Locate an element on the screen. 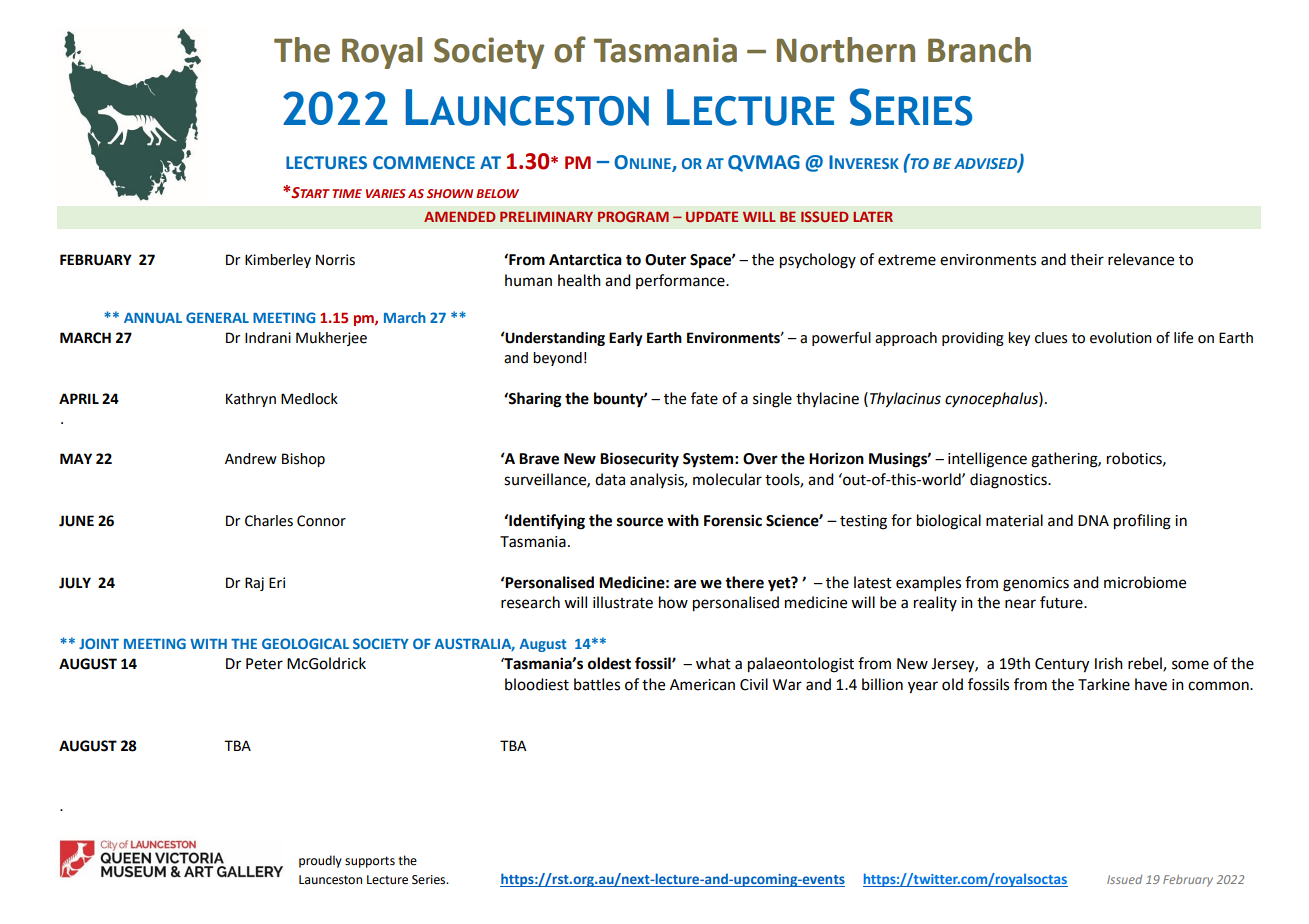  Raj is located at coordinates (254, 584).
